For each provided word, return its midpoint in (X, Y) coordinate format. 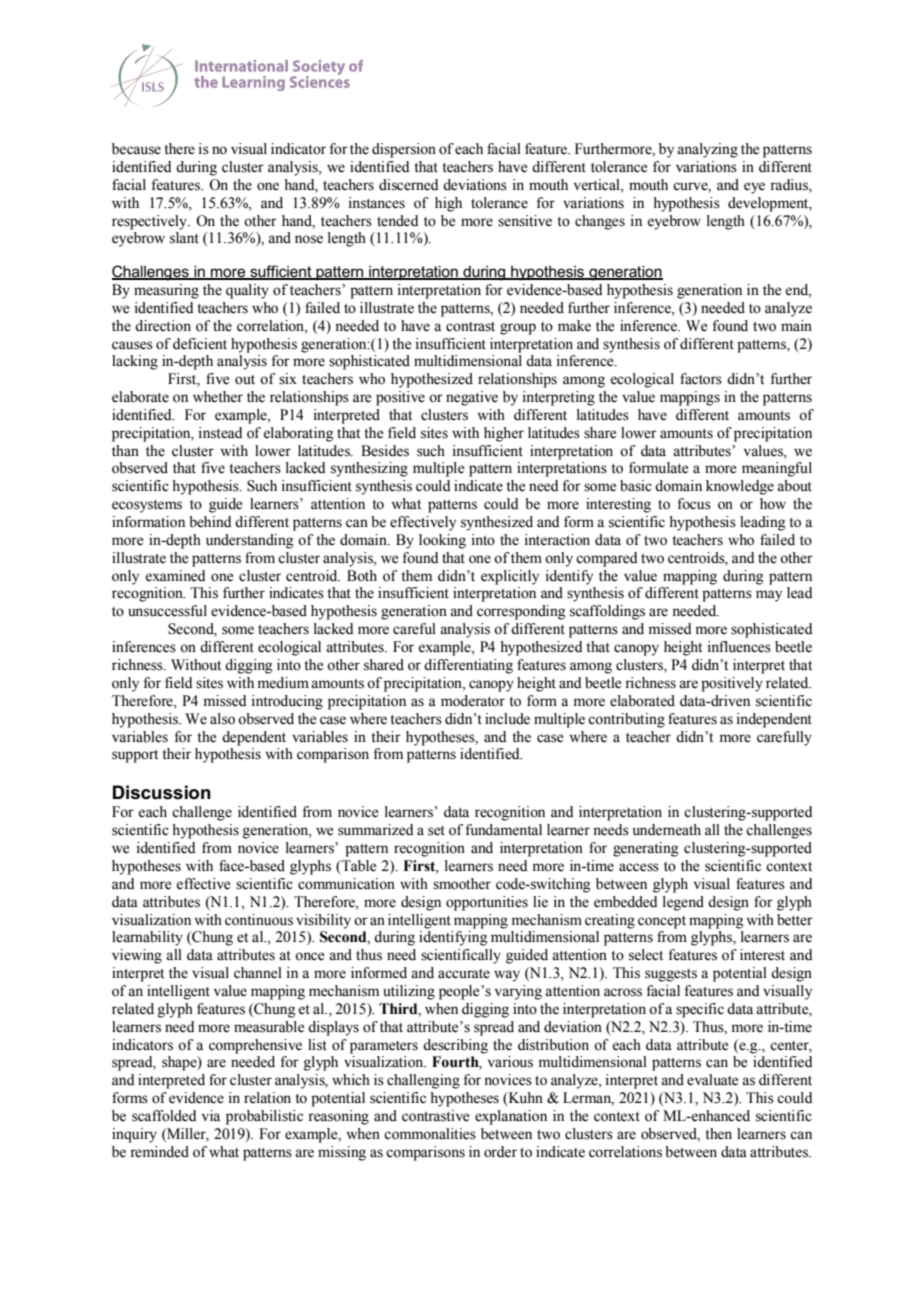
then (718, 1134)
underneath (667, 830)
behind (210, 522)
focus (694, 504)
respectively (150, 222)
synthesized (497, 523)
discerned (408, 185)
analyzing (707, 150)
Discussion (162, 792)
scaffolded (164, 1116)
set (436, 831)
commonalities (430, 1134)
